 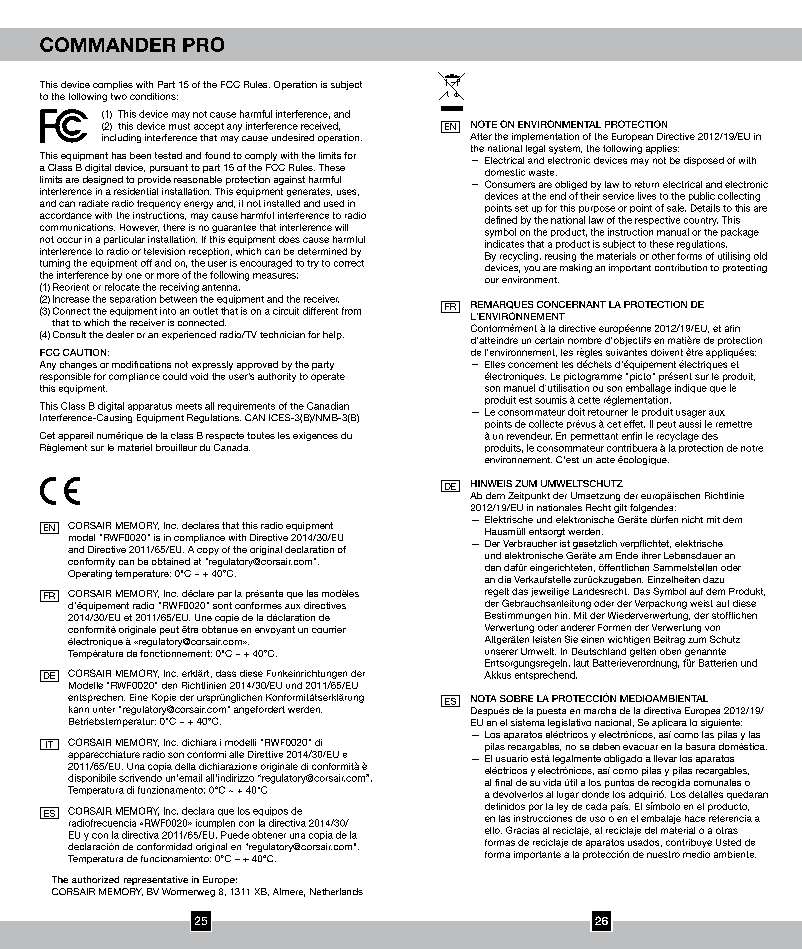 I want to click on Netherlands, so click(x=336, y=891).
